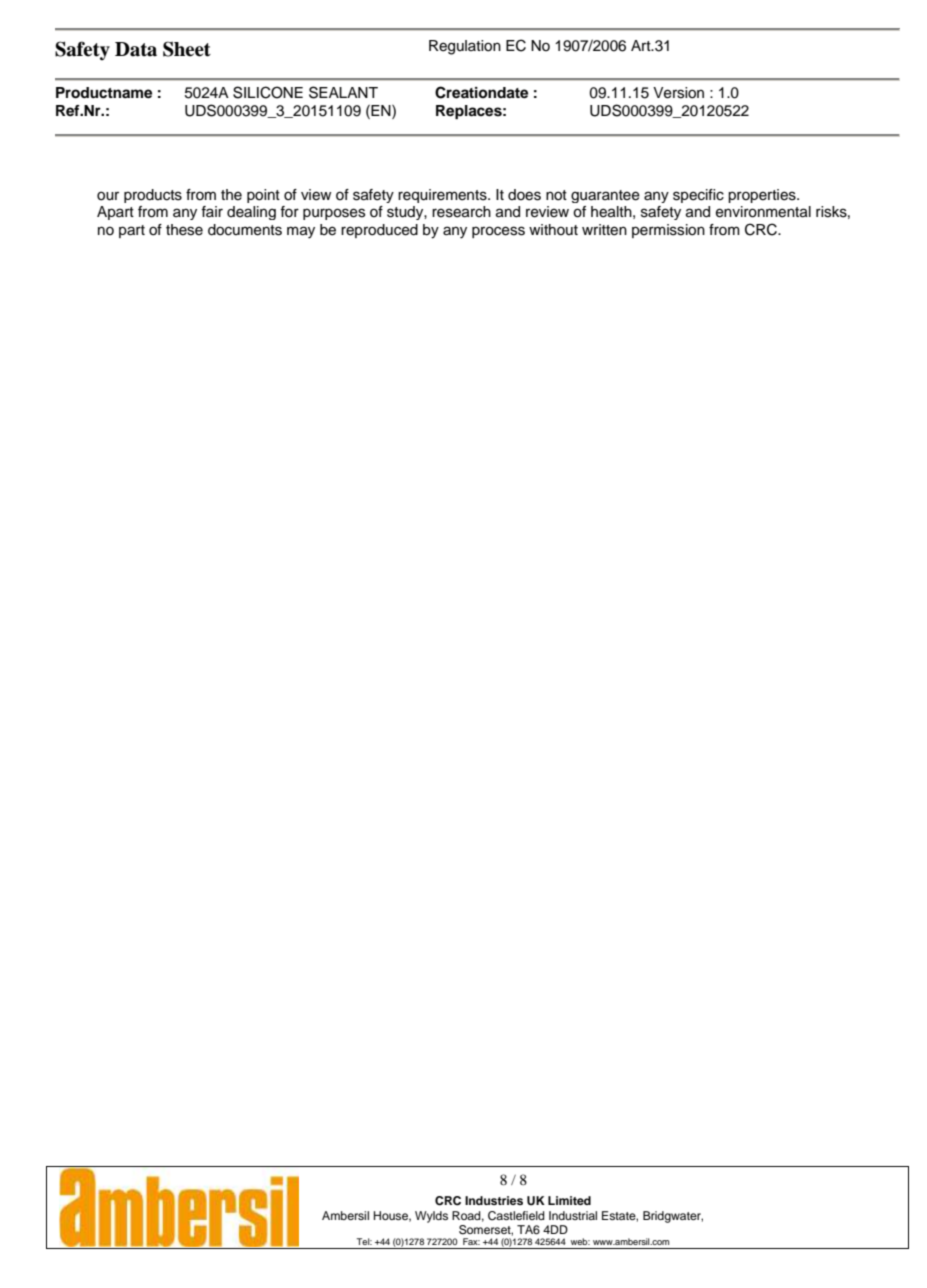 The height and width of the image is (1288, 927). Describe the element at coordinates (668, 231) in the image. I see `permission` at that location.
